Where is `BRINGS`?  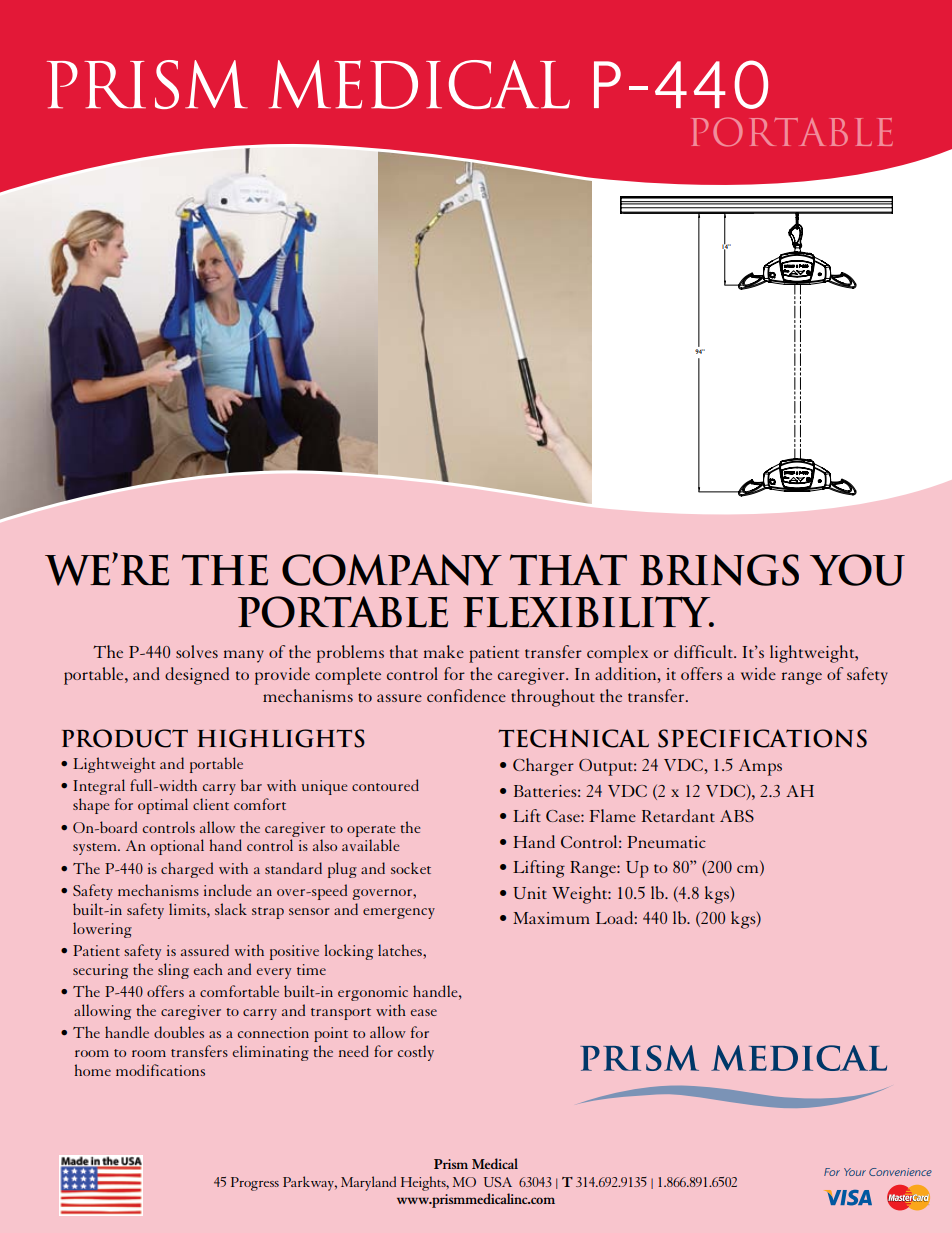 BRINGS is located at coordinates (719, 570).
